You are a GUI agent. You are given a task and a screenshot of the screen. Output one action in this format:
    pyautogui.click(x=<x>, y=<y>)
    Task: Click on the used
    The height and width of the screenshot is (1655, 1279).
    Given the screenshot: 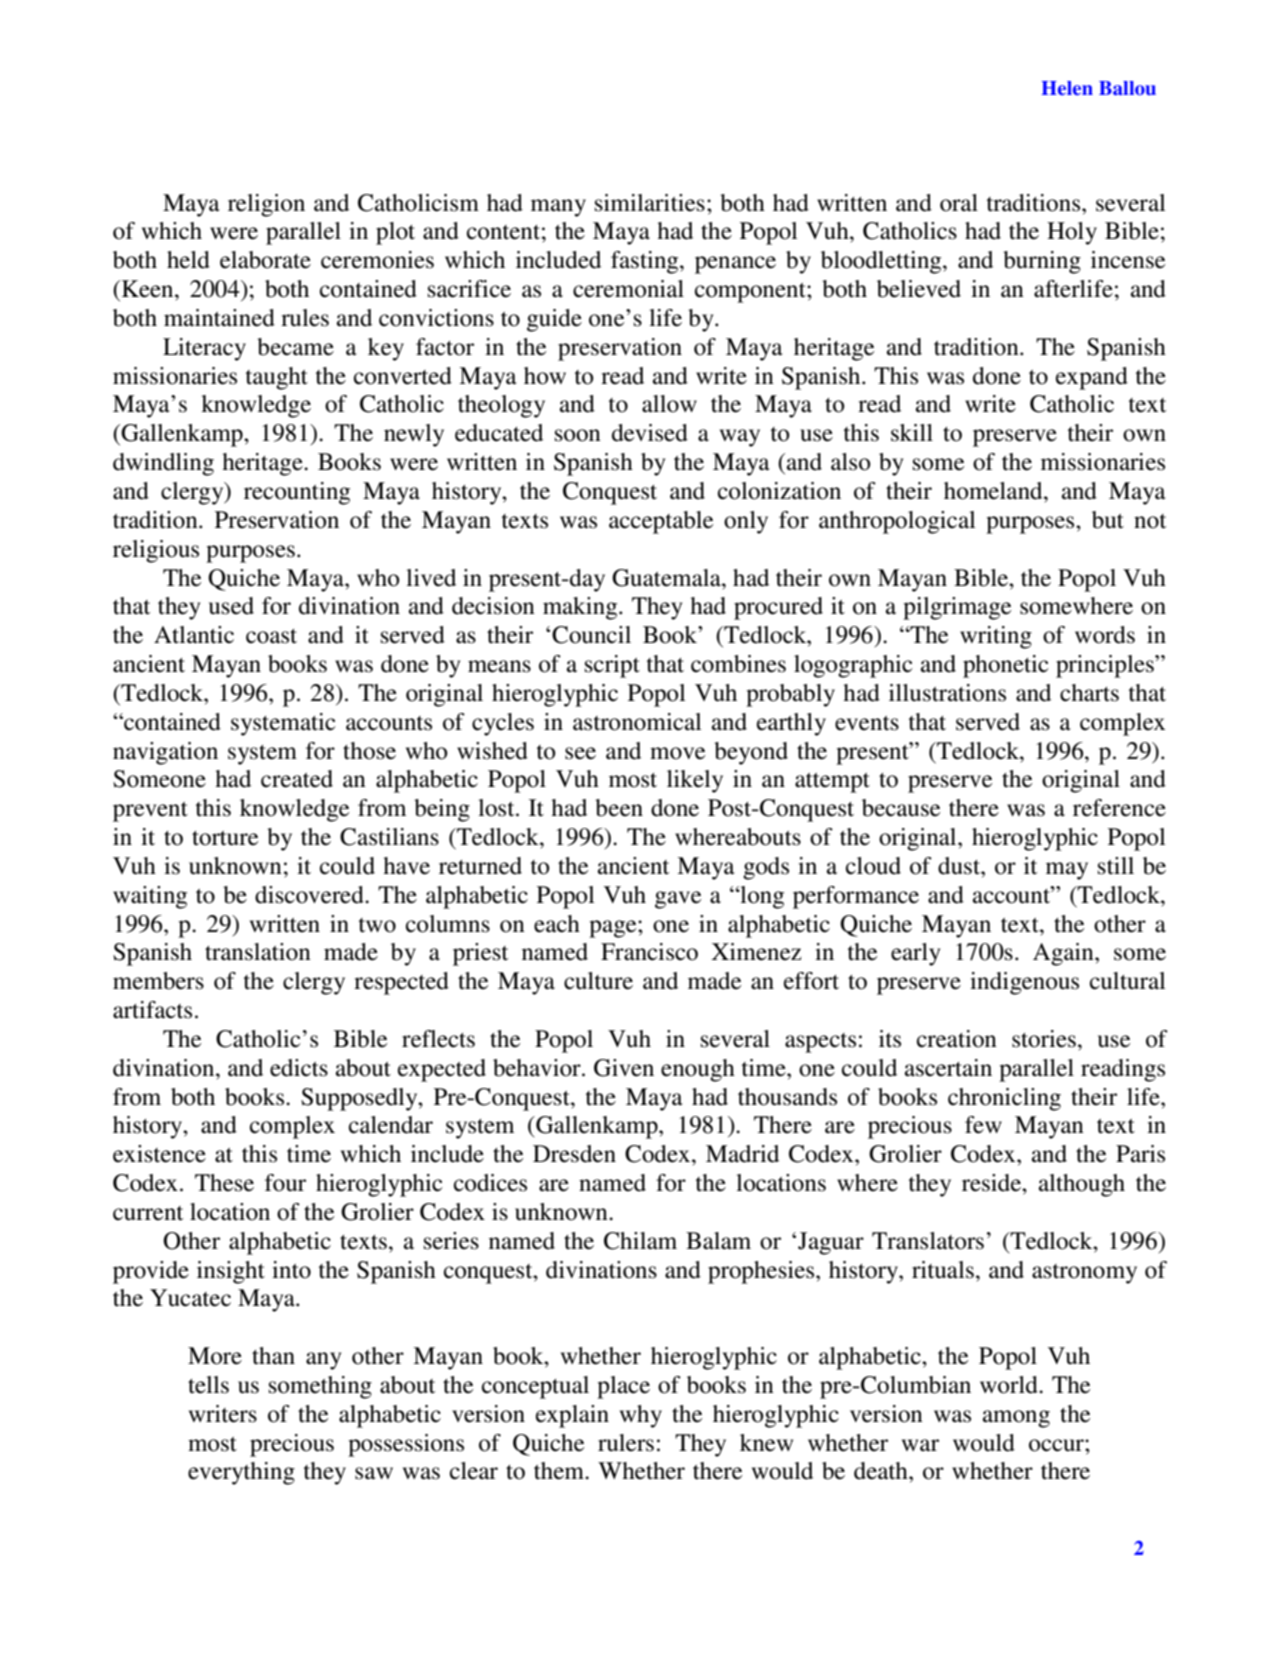 What is the action you would take?
    pyautogui.click(x=231, y=606)
